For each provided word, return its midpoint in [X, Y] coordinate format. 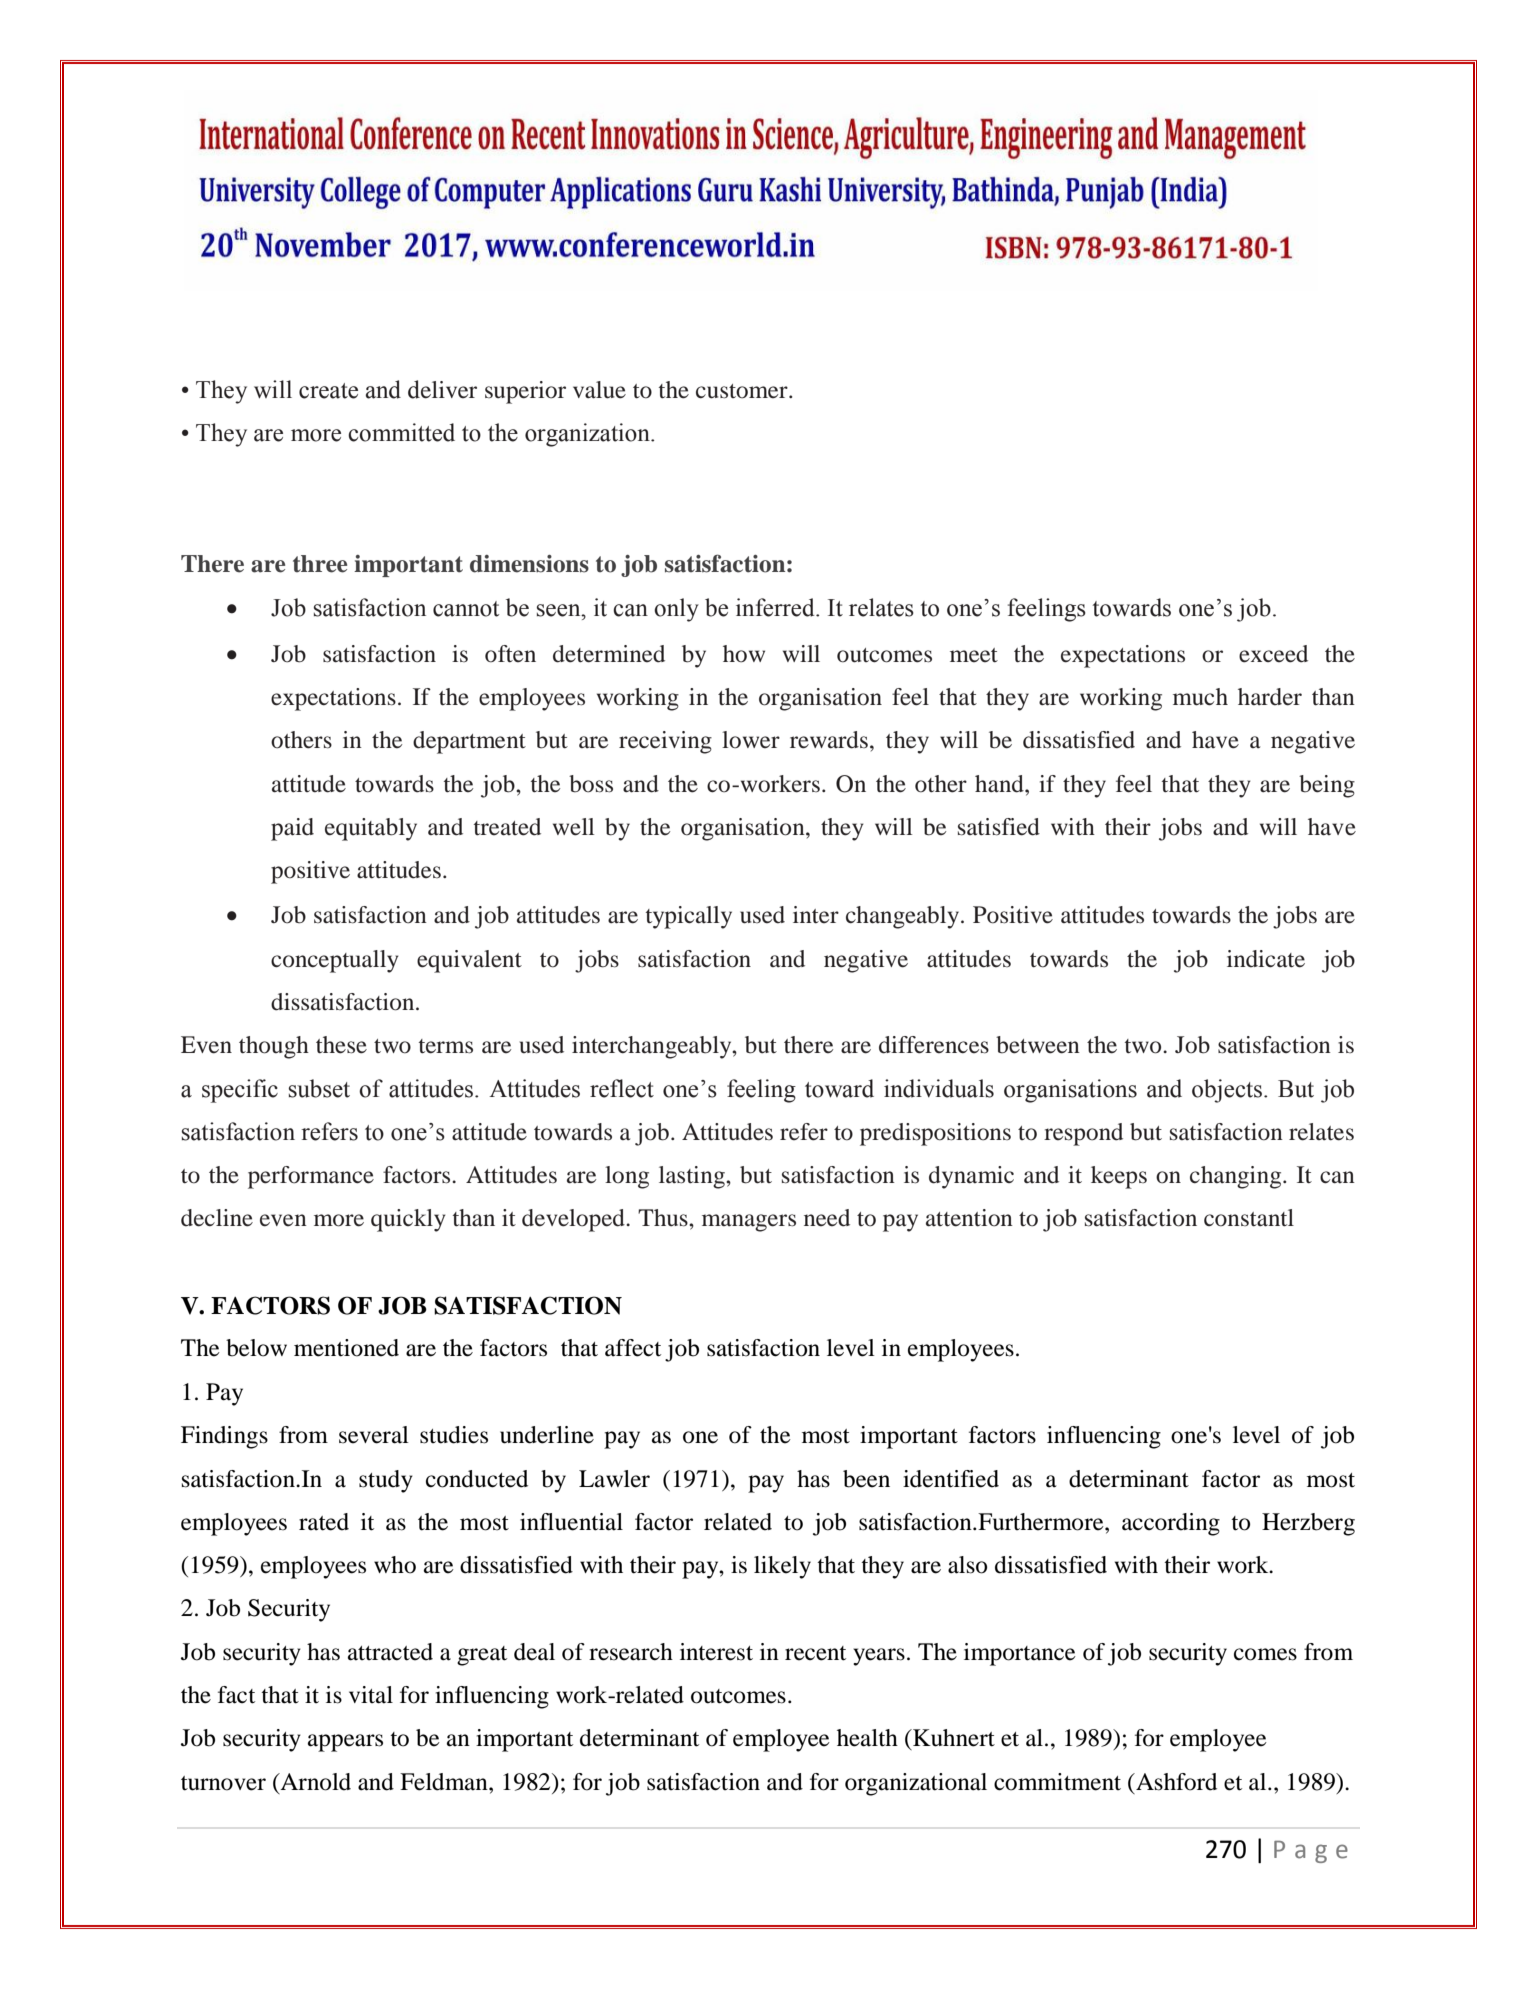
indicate [1266, 959]
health [867, 1738]
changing [1237, 1177]
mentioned [346, 1348]
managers [749, 1223]
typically [689, 917]
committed [401, 432]
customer [743, 391]
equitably [371, 829]
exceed [1273, 654]
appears [345, 1743]
